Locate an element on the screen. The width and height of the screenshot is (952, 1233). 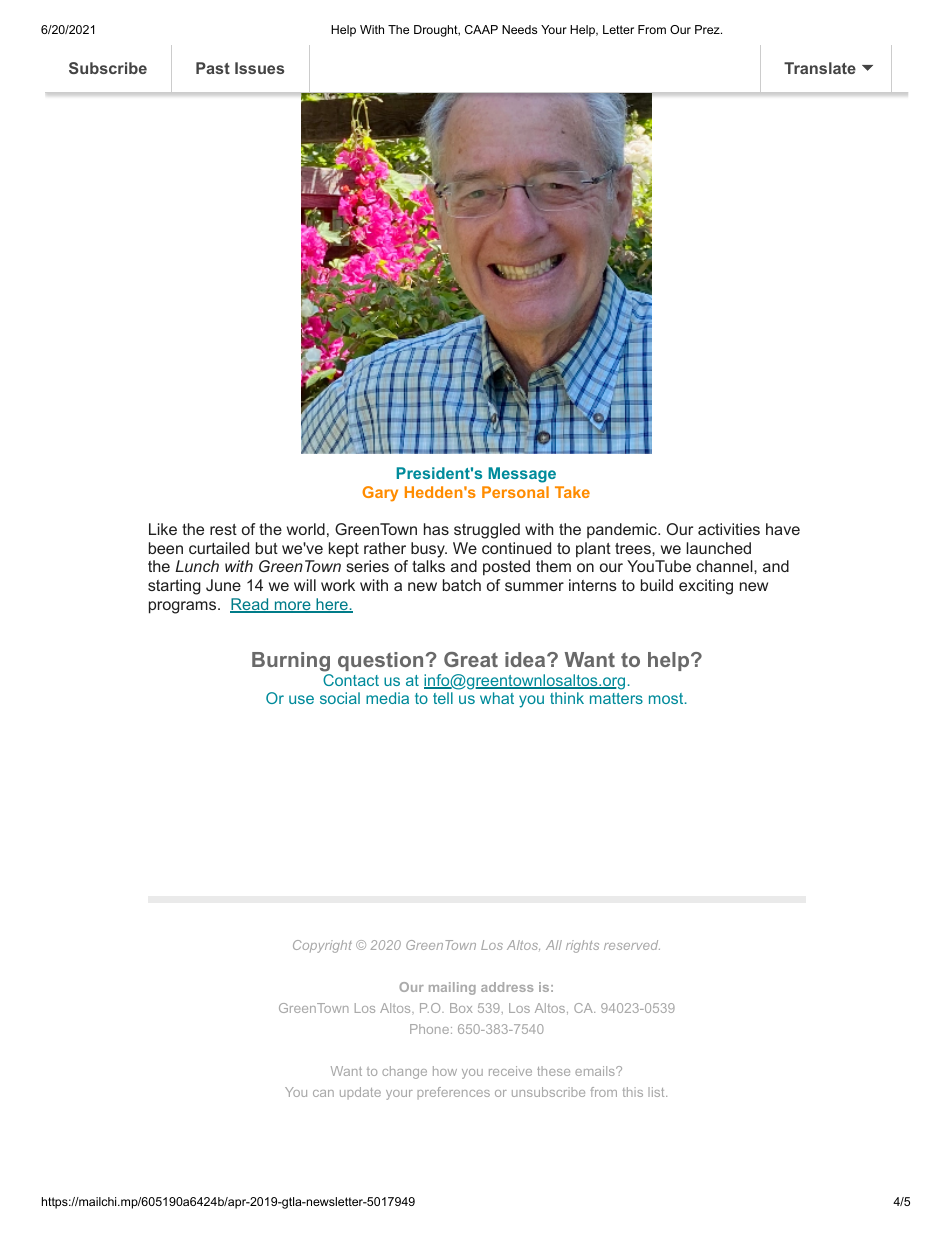
can is located at coordinates (323, 1093).
